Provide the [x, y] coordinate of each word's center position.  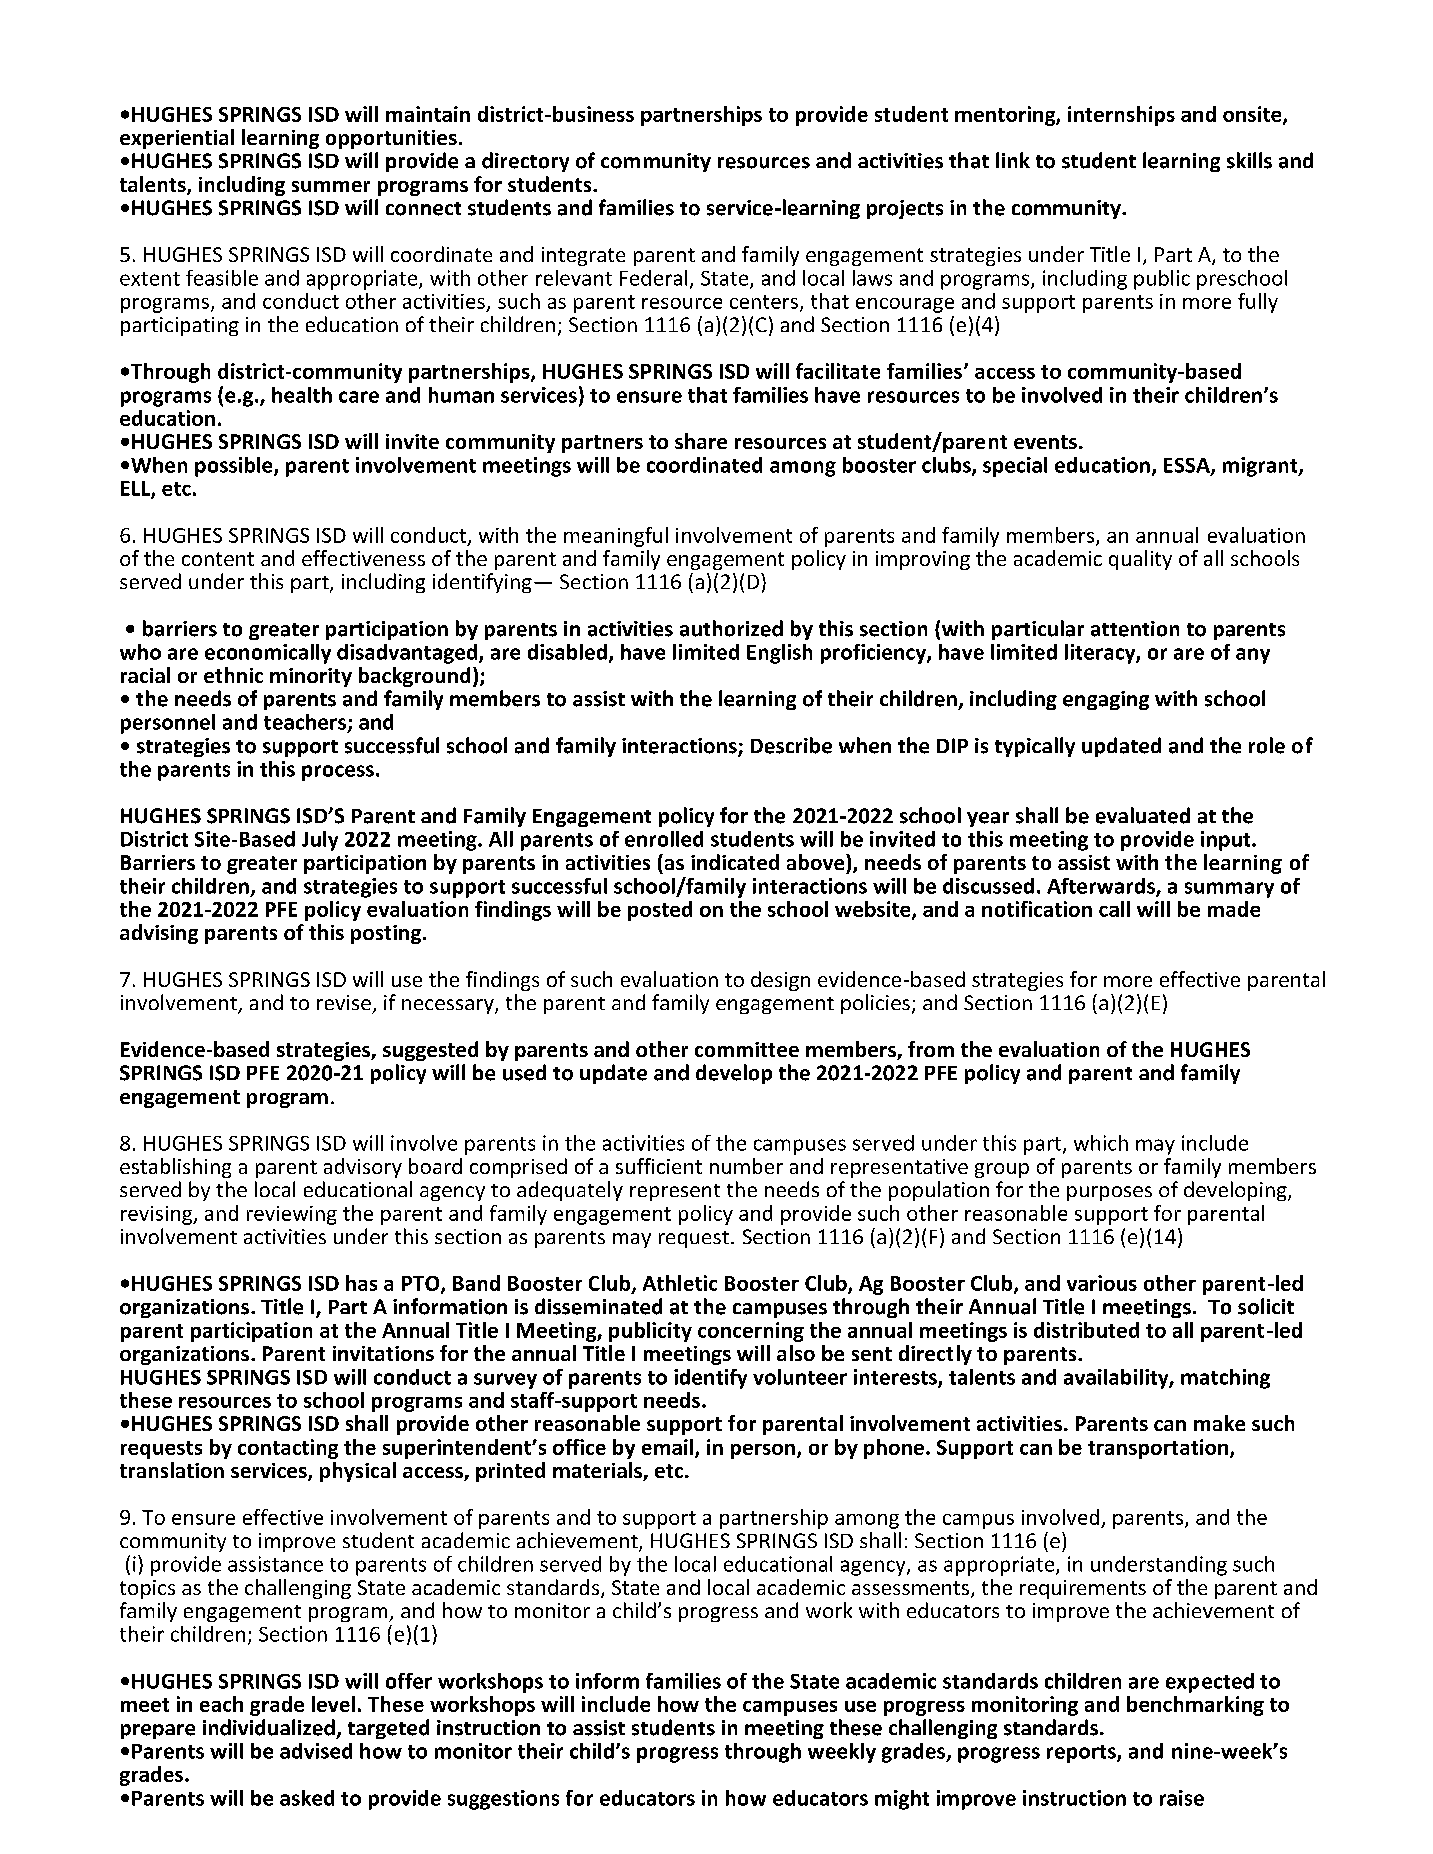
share [701, 441]
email [669, 1448]
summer [331, 186]
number [746, 1166]
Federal [653, 278]
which [1101, 1143]
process [338, 773]
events [1045, 442]
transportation [1159, 1449]
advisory [363, 1168]
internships [1121, 116]
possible [235, 467]
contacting [288, 1449]
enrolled [664, 839]
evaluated [1143, 815]
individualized [269, 1727]
